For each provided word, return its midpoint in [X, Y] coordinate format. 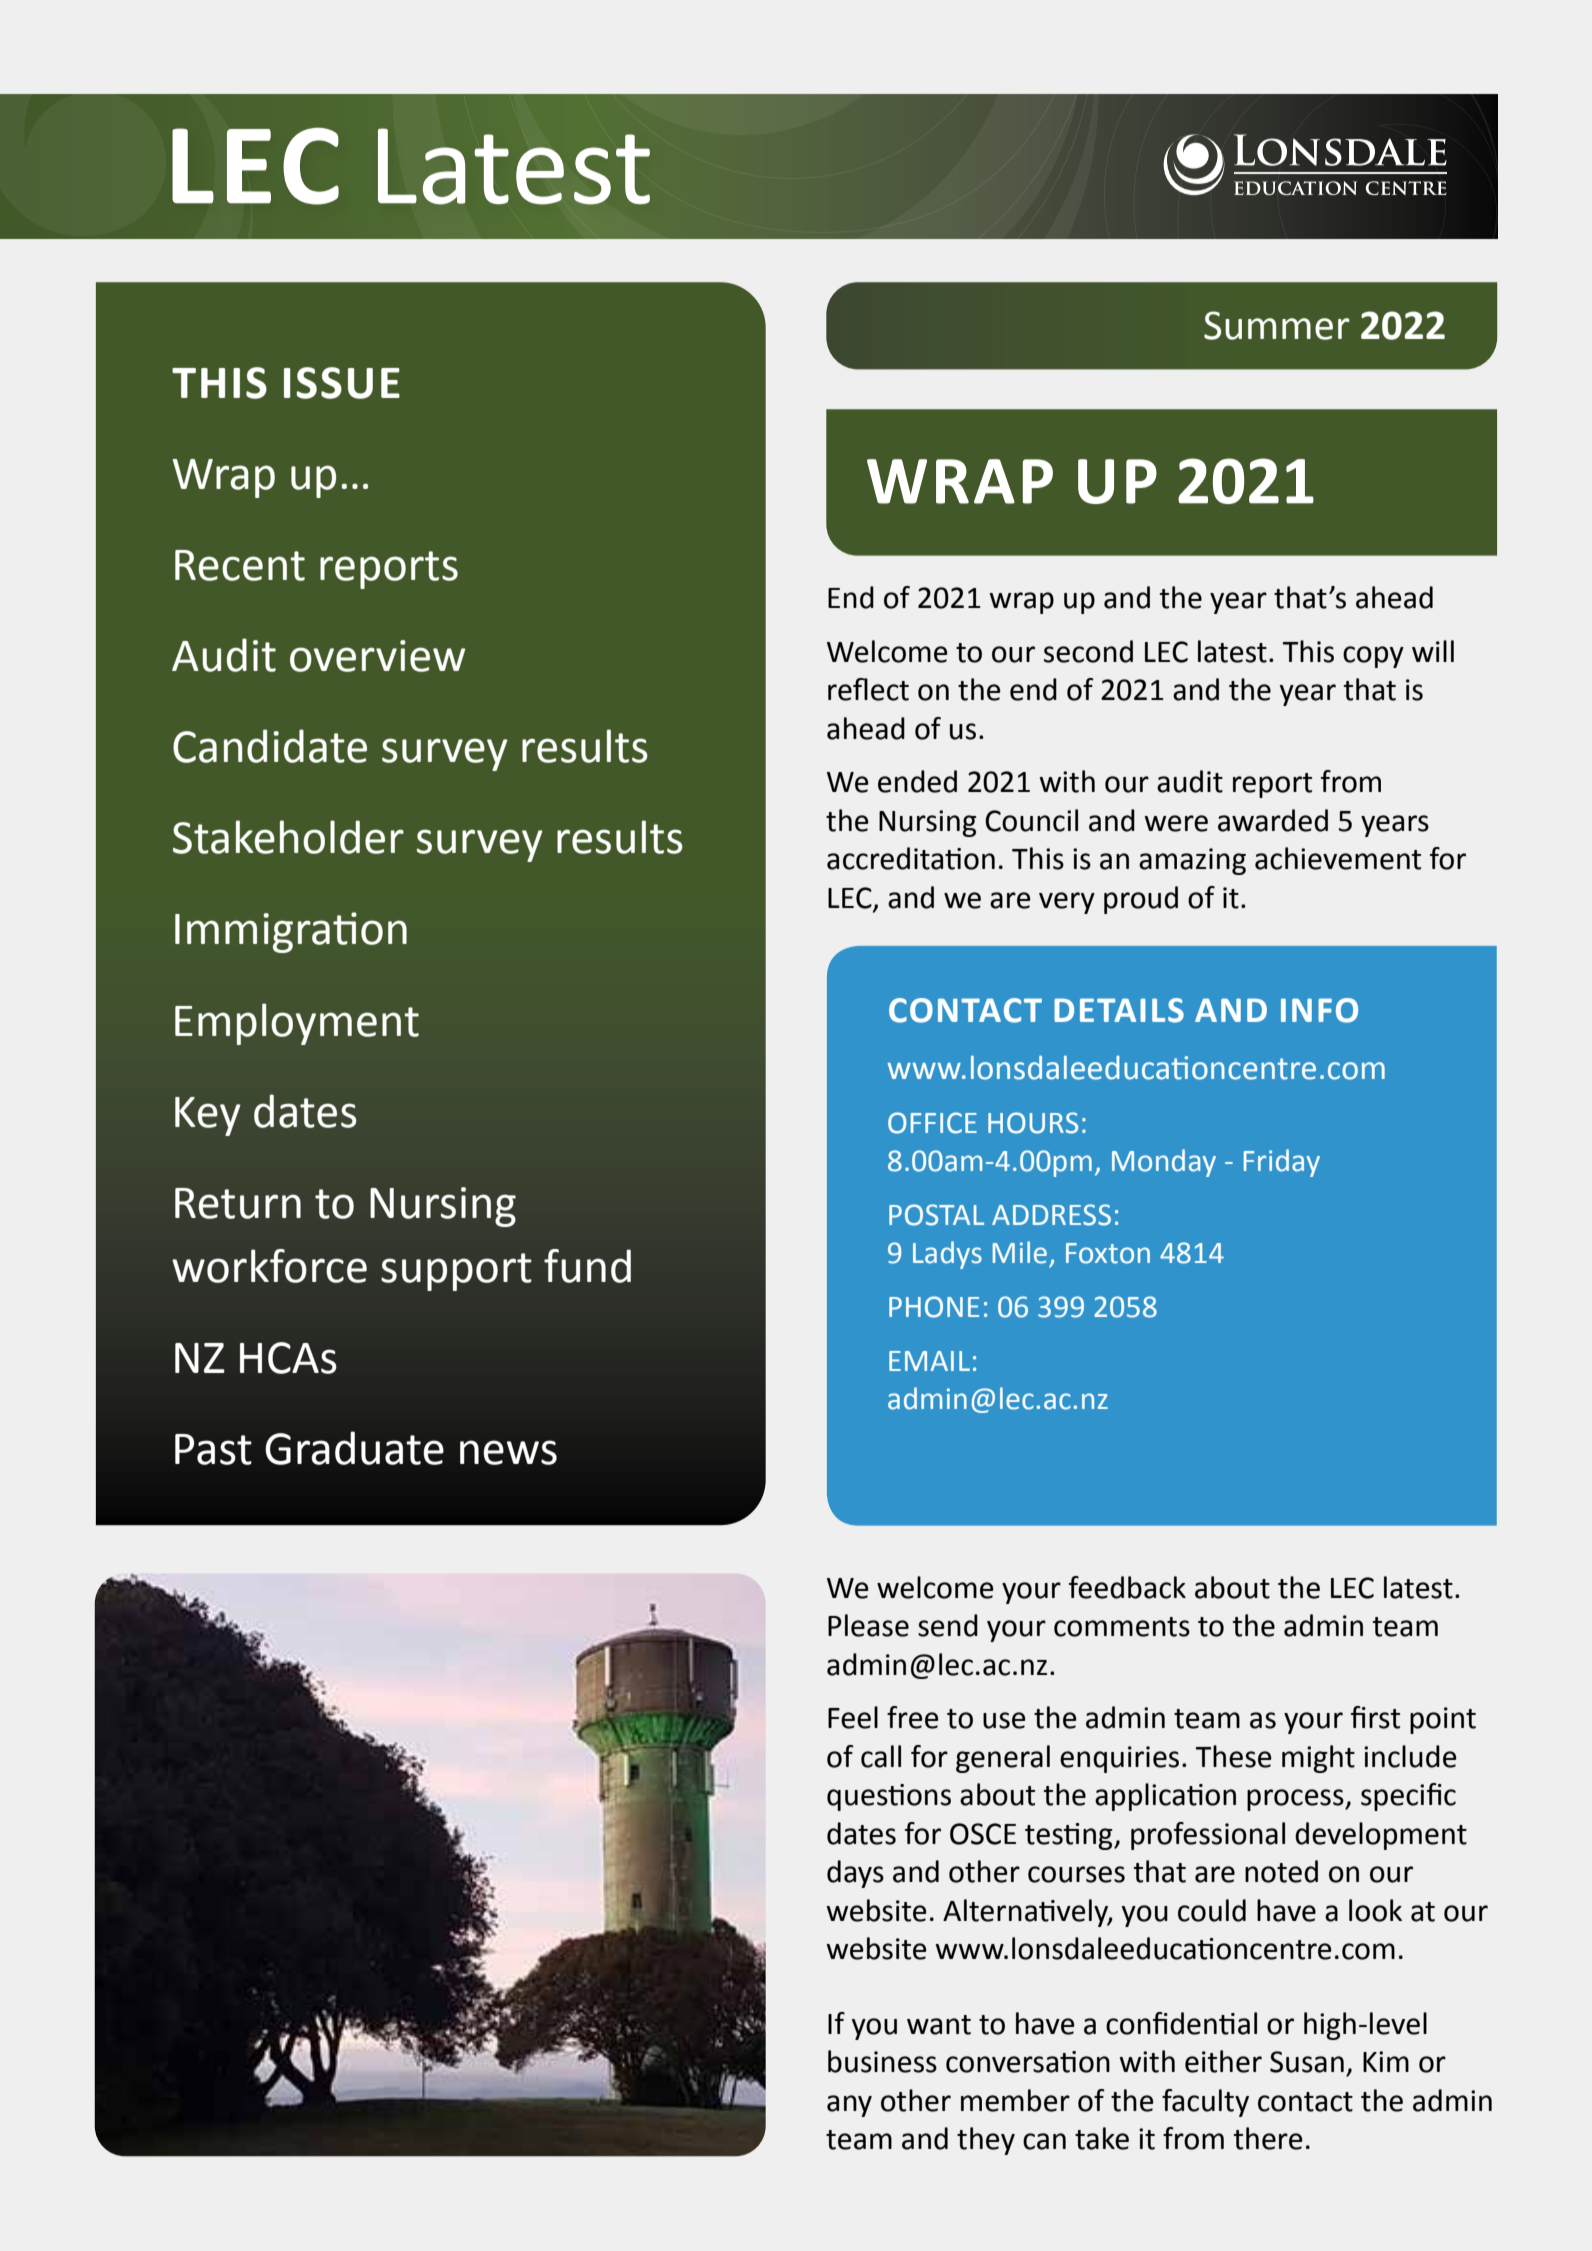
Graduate [354, 1448]
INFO [1319, 1010]
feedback [1127, 1587]
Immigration [291, 932]
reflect [868, 689]
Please [868, 1625]
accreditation [911, 858]
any [849, 2106]
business [882, 2061]
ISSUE [342, 383]
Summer [1277, 325]
